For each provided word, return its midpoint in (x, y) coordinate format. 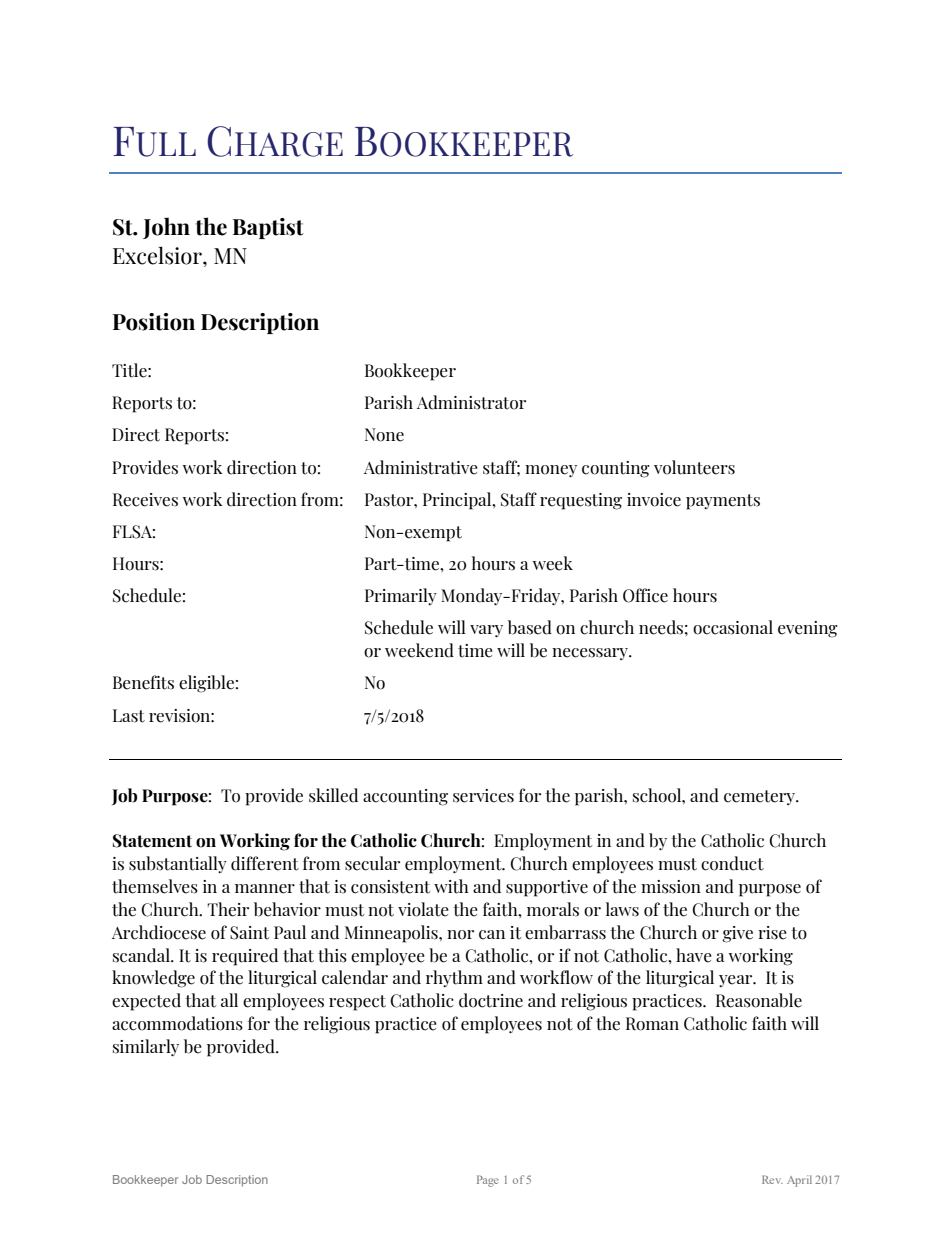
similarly (146, 1047)
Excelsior (158, 255)
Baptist (268, 228)
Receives (145, 500)
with (451, 886)
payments (723, 502)
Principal (458, 501)
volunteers (694, 467)
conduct (732, 863)
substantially (178, 864)
